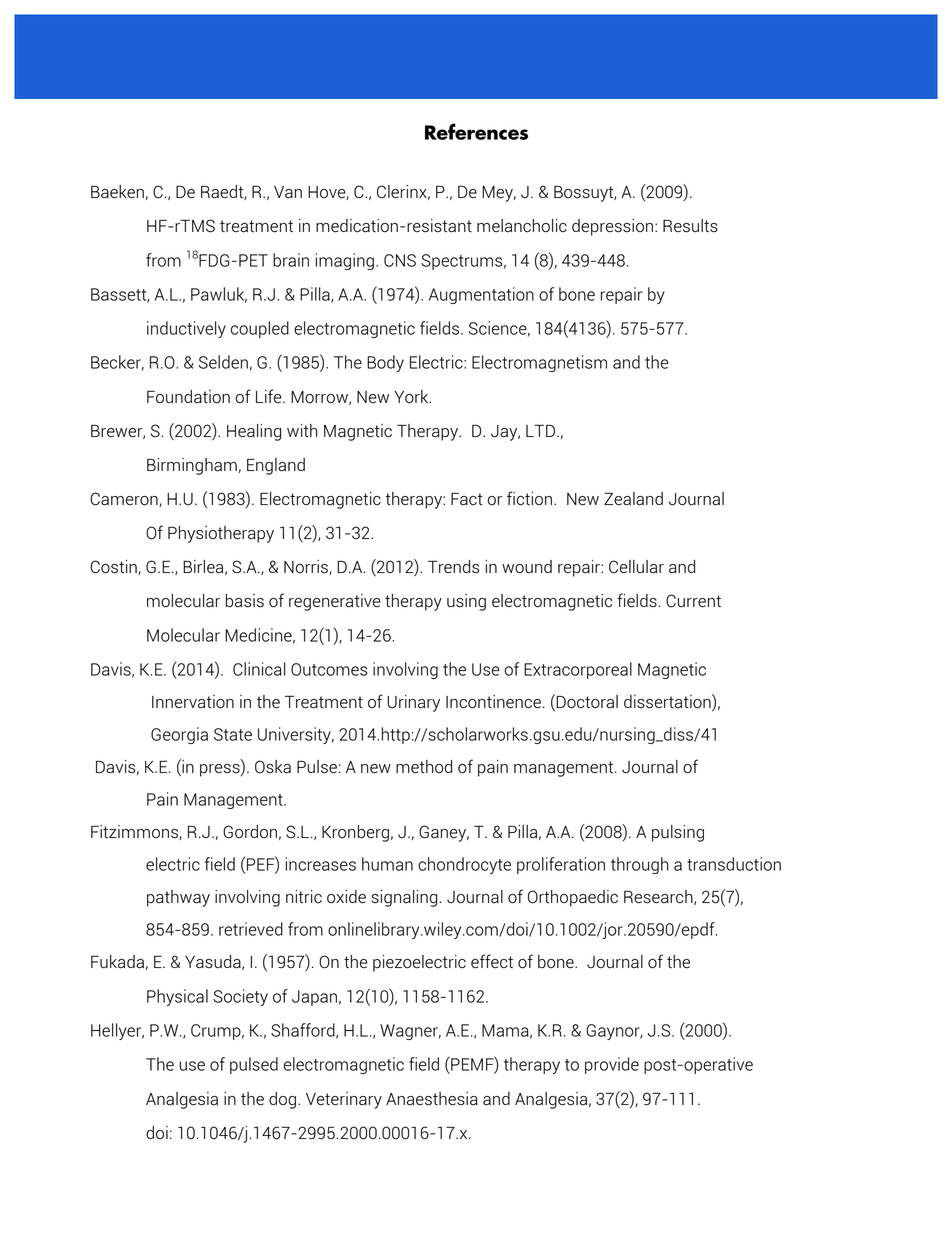  What do you see at coordinates (250, 832) in the page?
I see `Gordon` at bounding box center [250, 832].
